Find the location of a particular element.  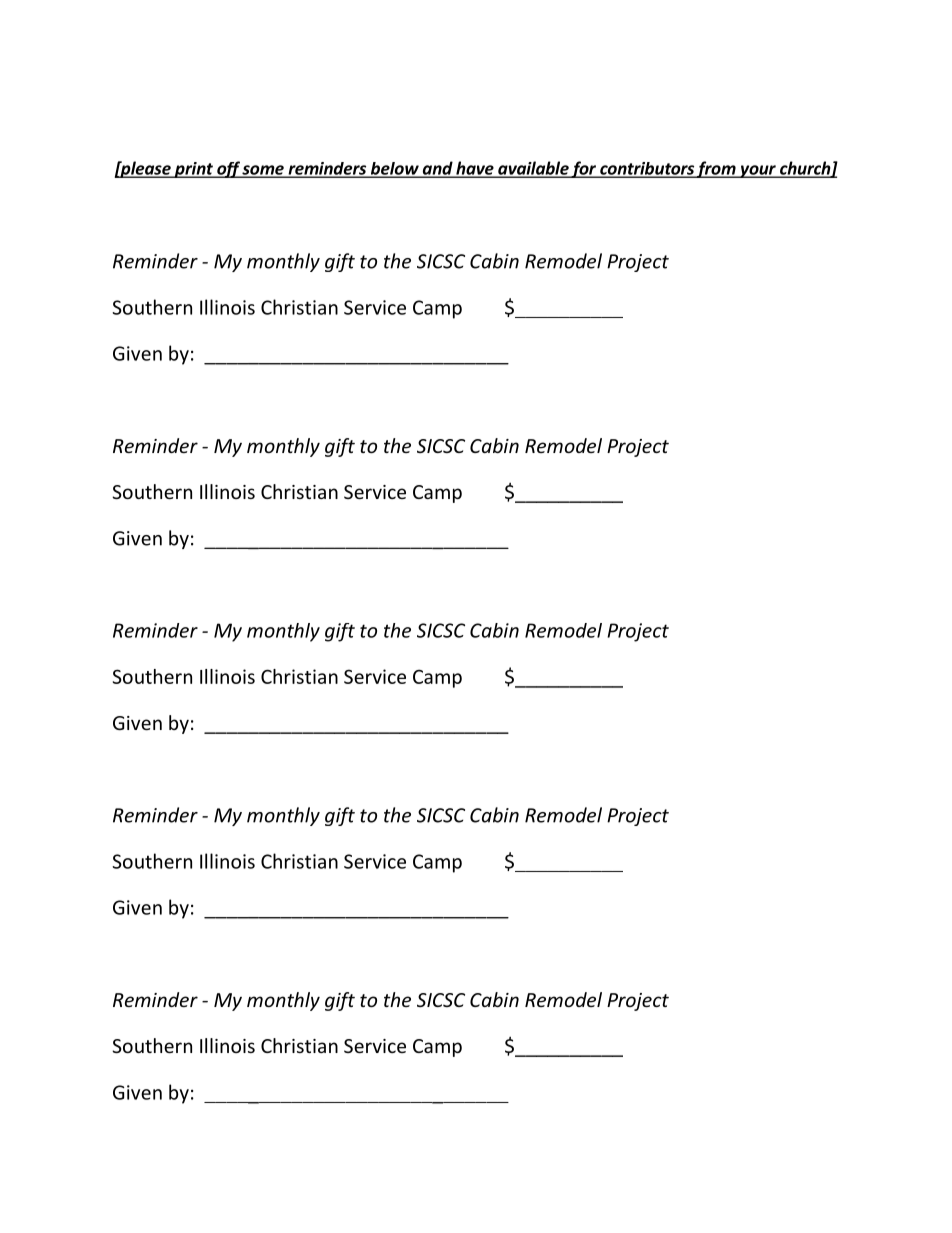

some is located at coordinates (263, 171).
